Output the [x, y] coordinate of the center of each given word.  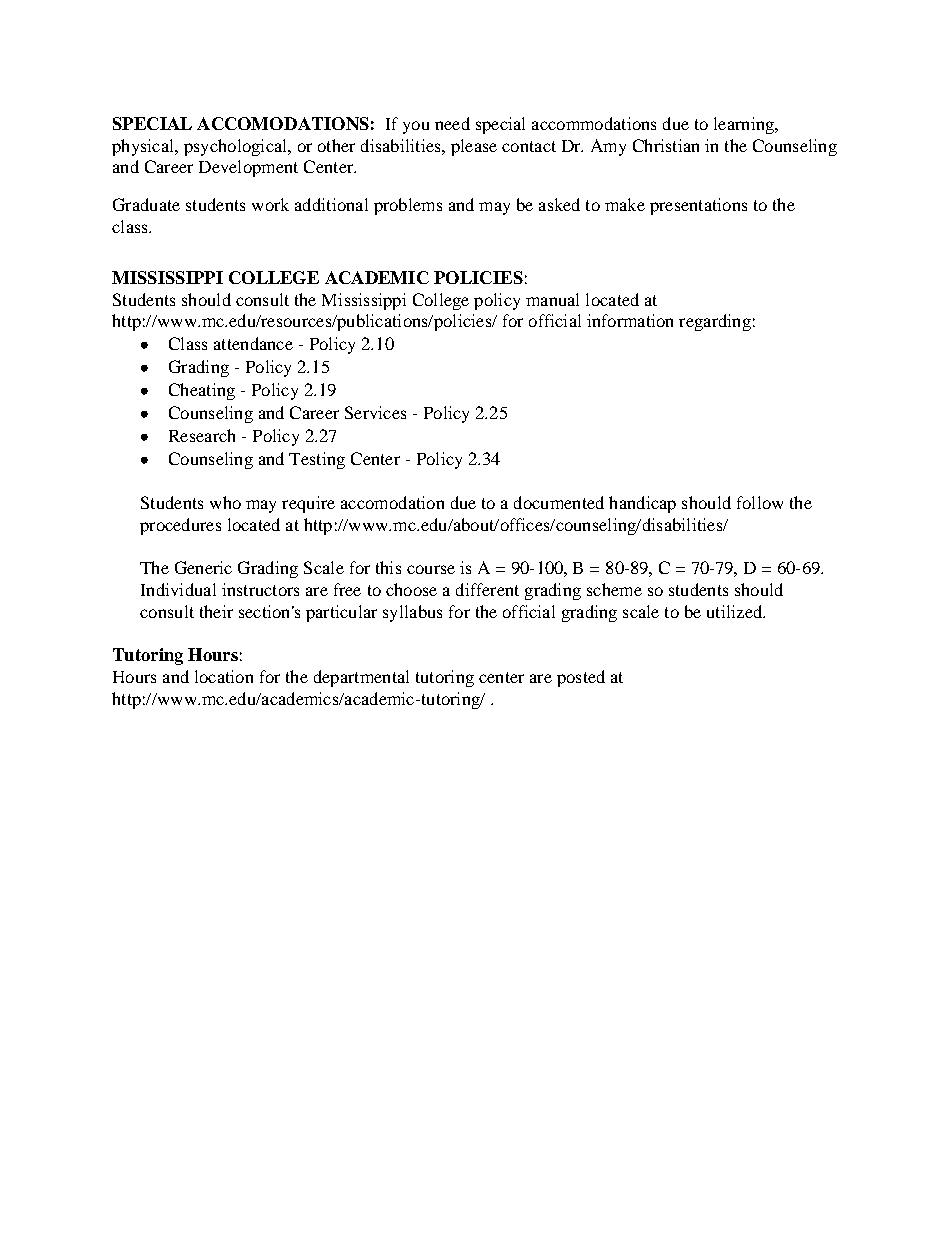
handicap [642, 504]
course [431, 569]
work [270, 204]
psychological [237, 147]
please [474, 147]
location [224, 676]
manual [552, 299]
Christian [666, 145]
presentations [698, 206]
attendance [253, 343]
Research [202, 435]
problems [408, 206]
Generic [203, 567]
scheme [614, 589]
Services [375, 412]
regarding [715, 322]
